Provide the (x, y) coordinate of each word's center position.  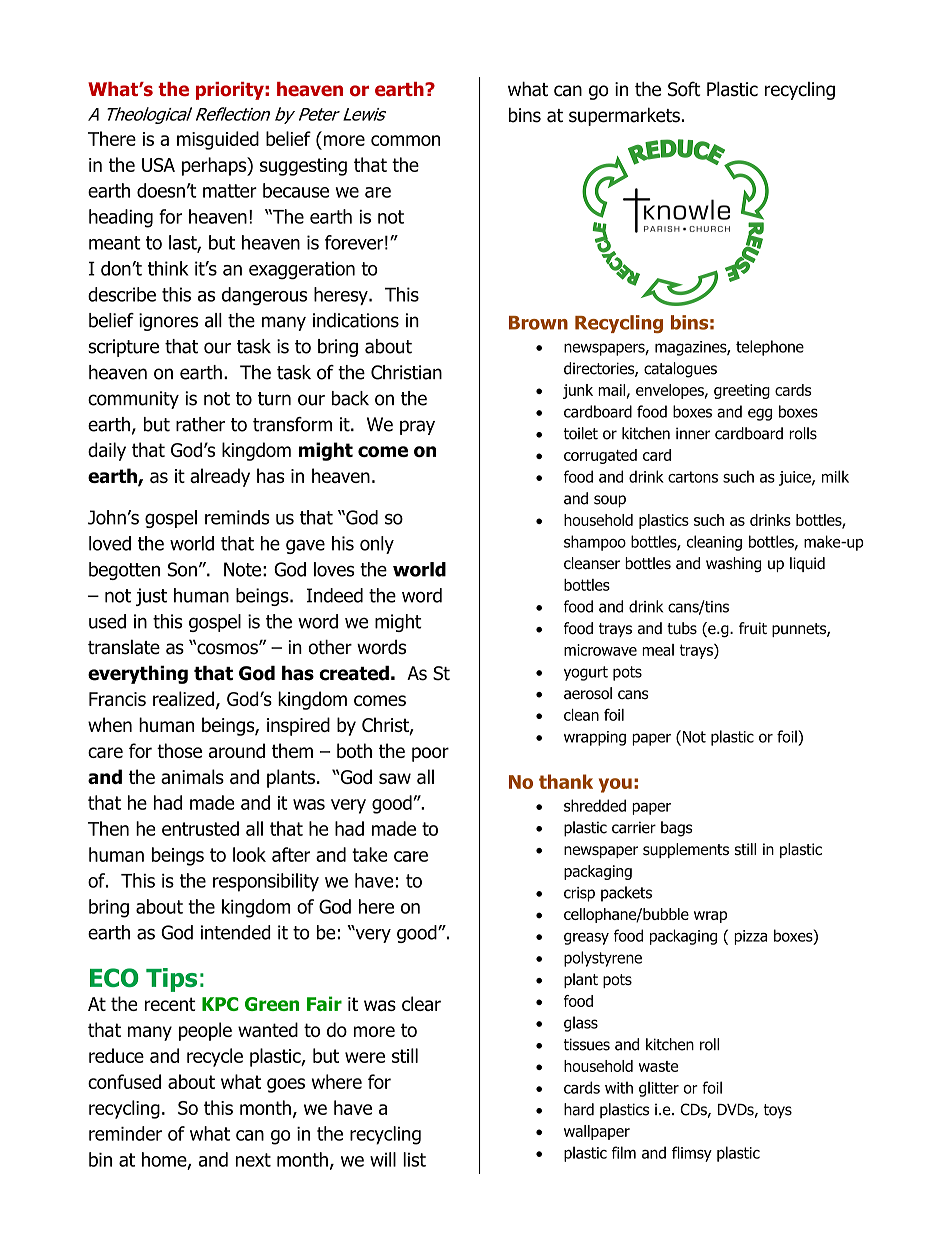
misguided (218, 140)
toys (778, 1111)
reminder (125, 1133)
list (414, 1159)
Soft (684, 89)
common (405, 140)
